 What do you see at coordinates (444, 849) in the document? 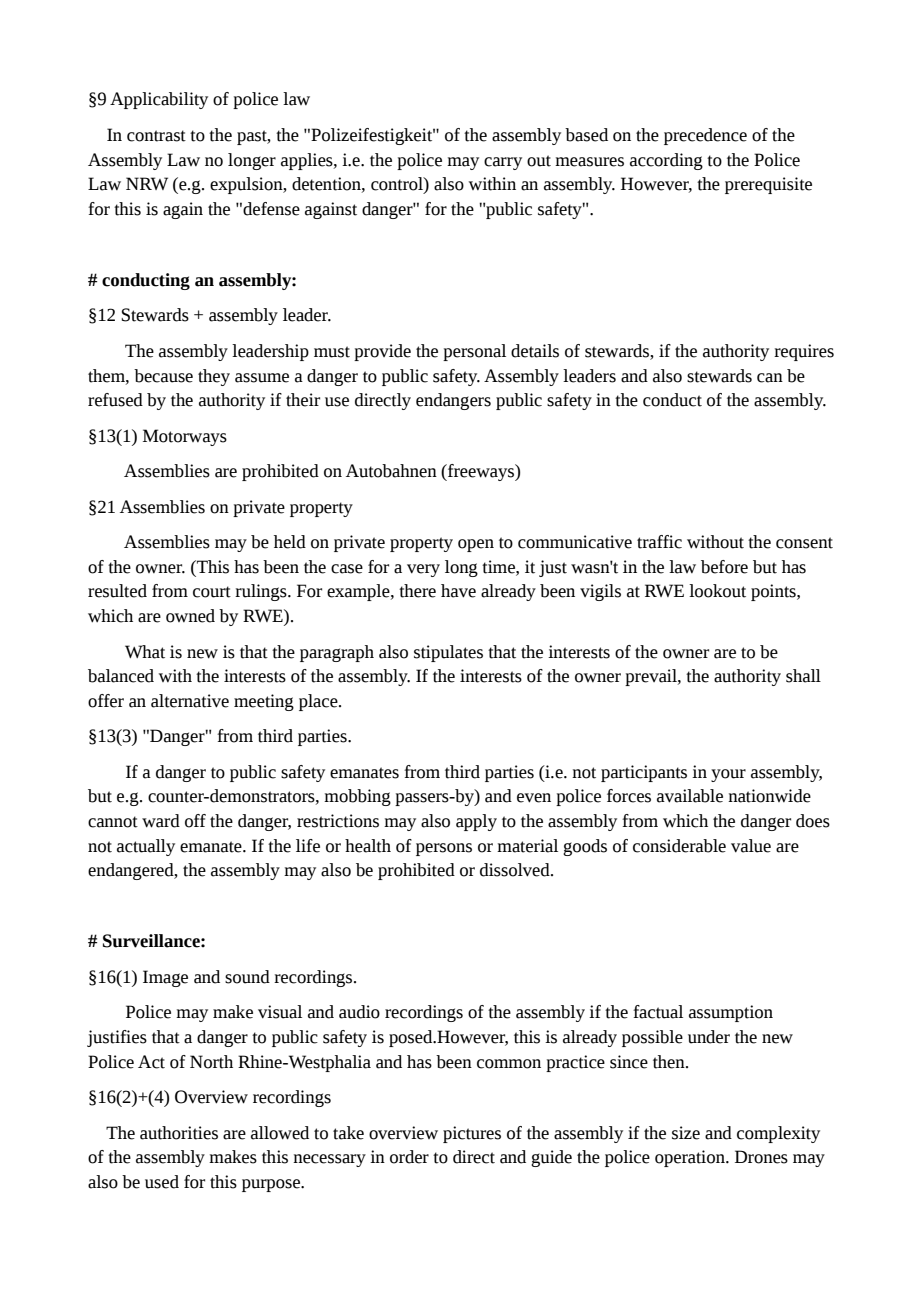
I see `persons` at bounding box center [444, 849].
